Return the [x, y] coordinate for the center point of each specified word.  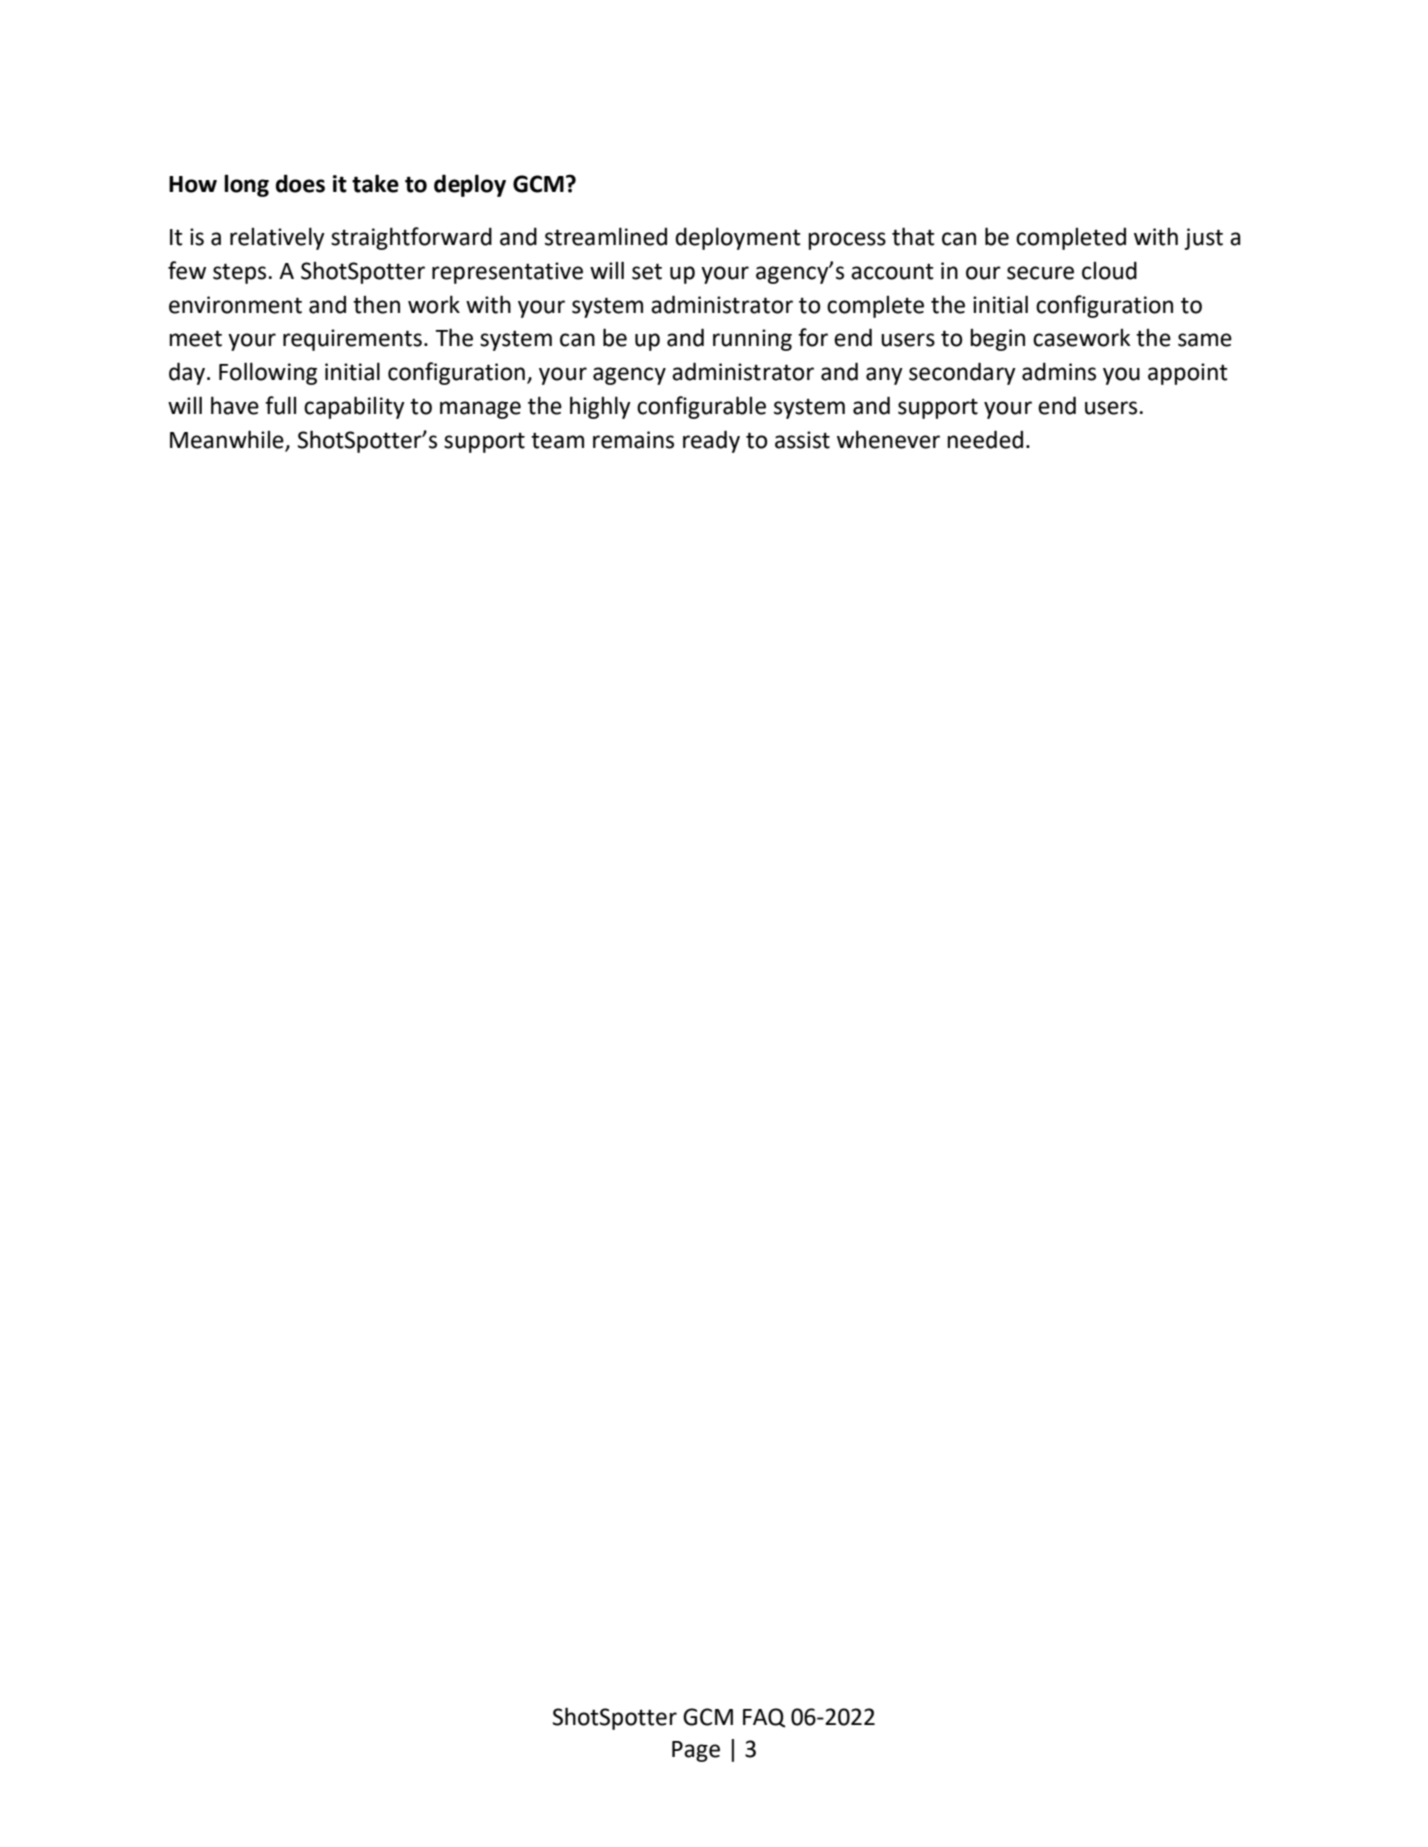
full [280, 405]
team [557, 440]
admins [1059, 371]
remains [633, 440]
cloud [1109, 270]
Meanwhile [228, 440]
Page [696, 1751]
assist [802, 440]
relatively [277, 238]
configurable [701, 407]
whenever [888, 439]
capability [354, 407]
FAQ [764, 1718]
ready [711, 441]
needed [985, 439]
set [647, 271]
